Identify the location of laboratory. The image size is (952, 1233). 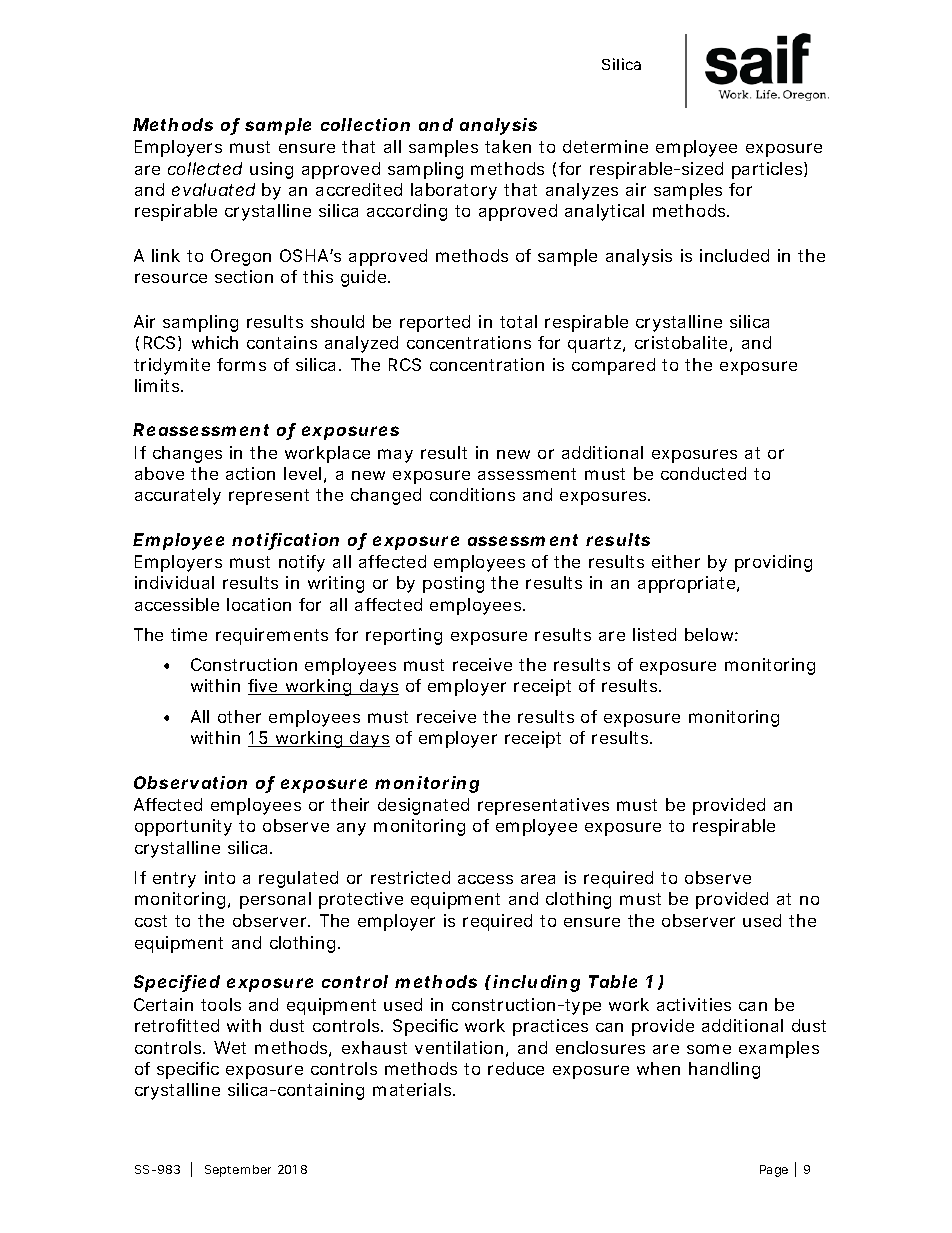
(454, 191).
